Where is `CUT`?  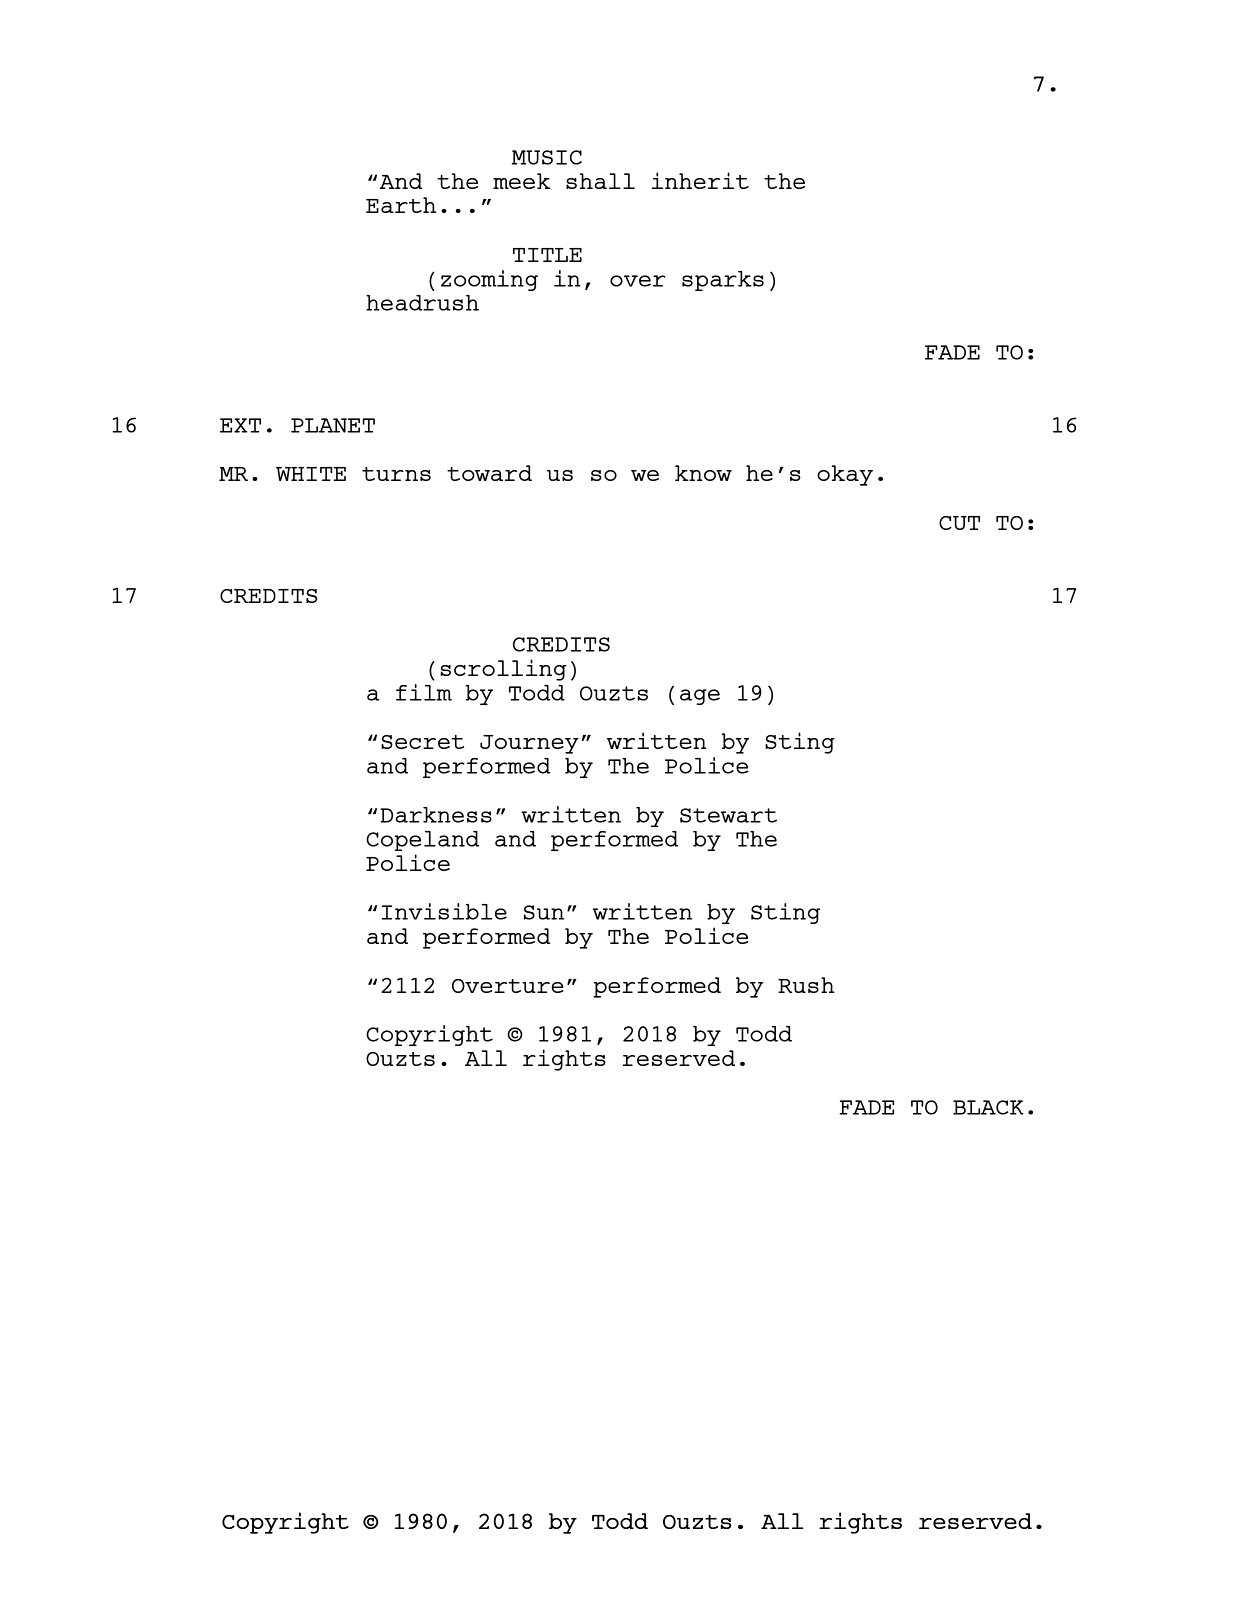
CUT is located at coordinates (959, 523).
